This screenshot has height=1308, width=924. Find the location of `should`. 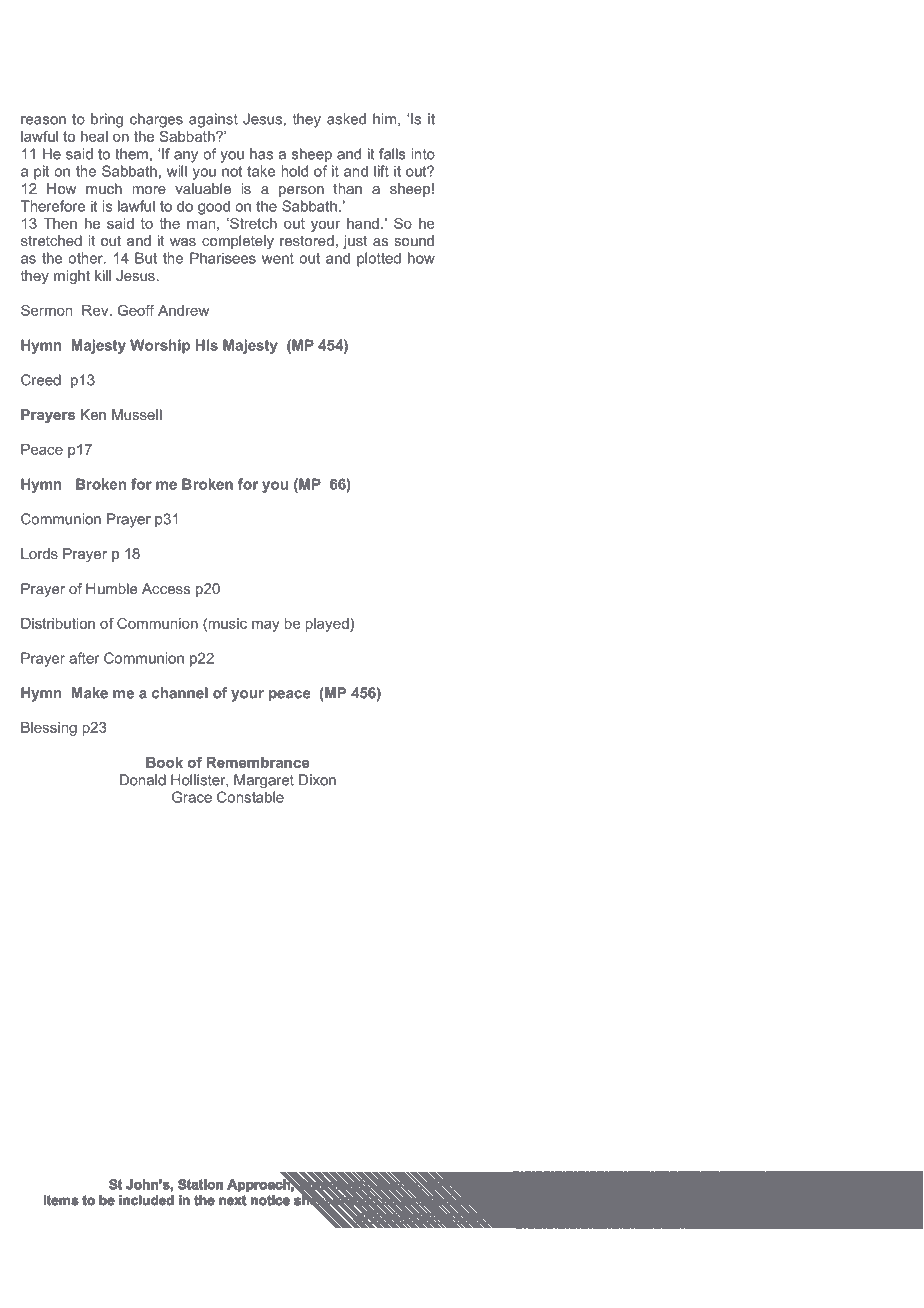

should is located at coordinates (355, 1200).
